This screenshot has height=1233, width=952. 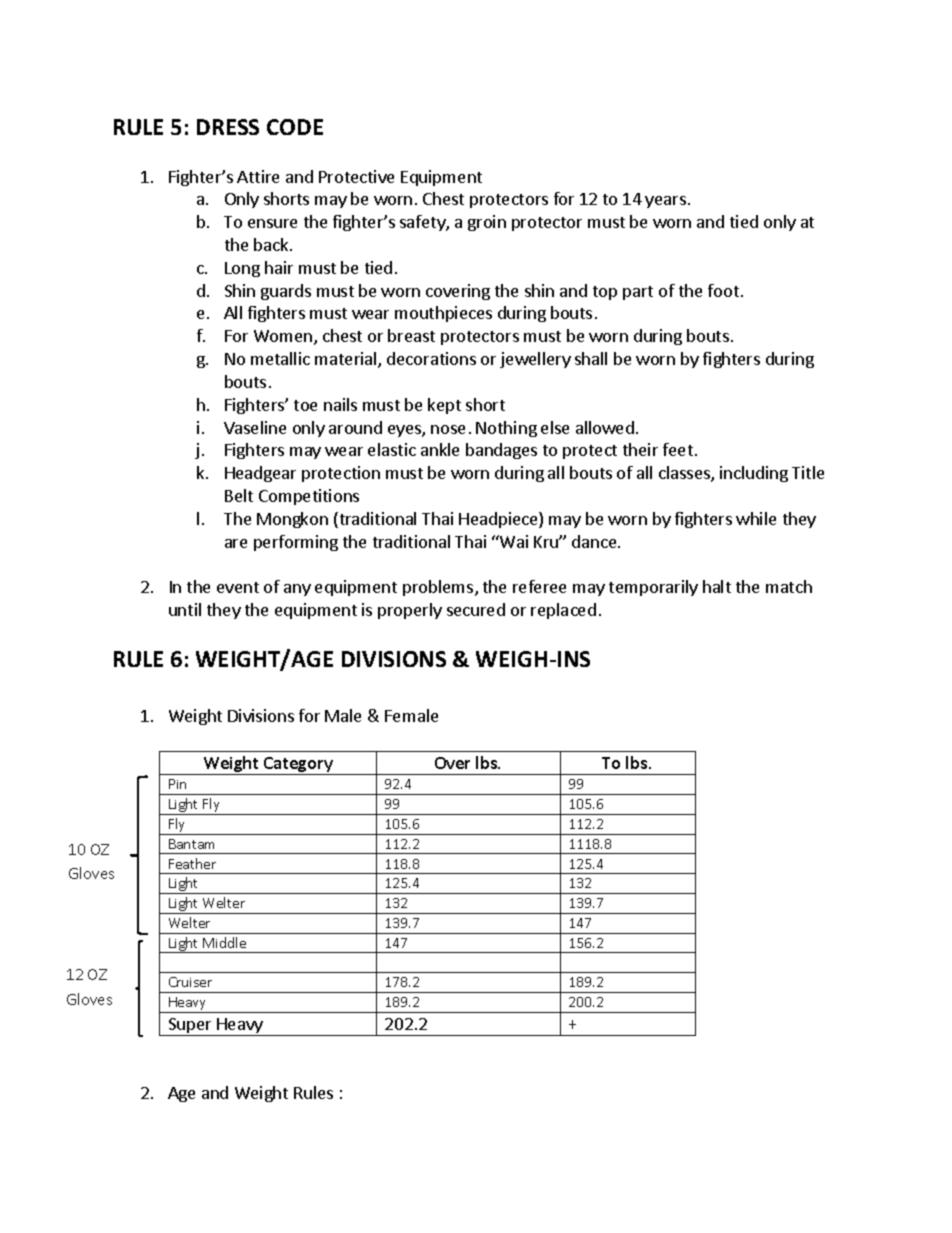 I want to click on Cruiser, so click(x=190, y=982).
